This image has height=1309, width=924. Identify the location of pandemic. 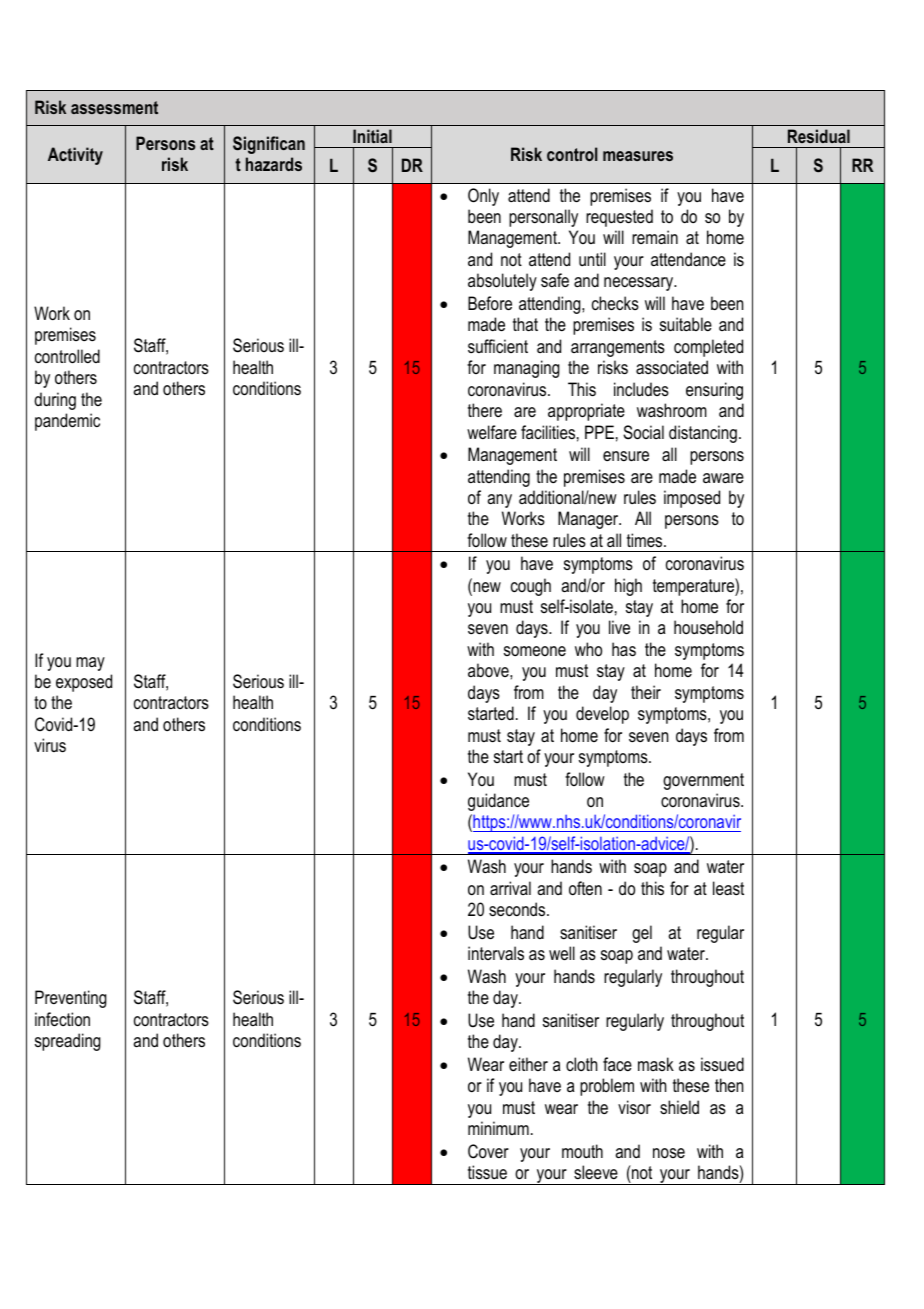
(67, 422).
